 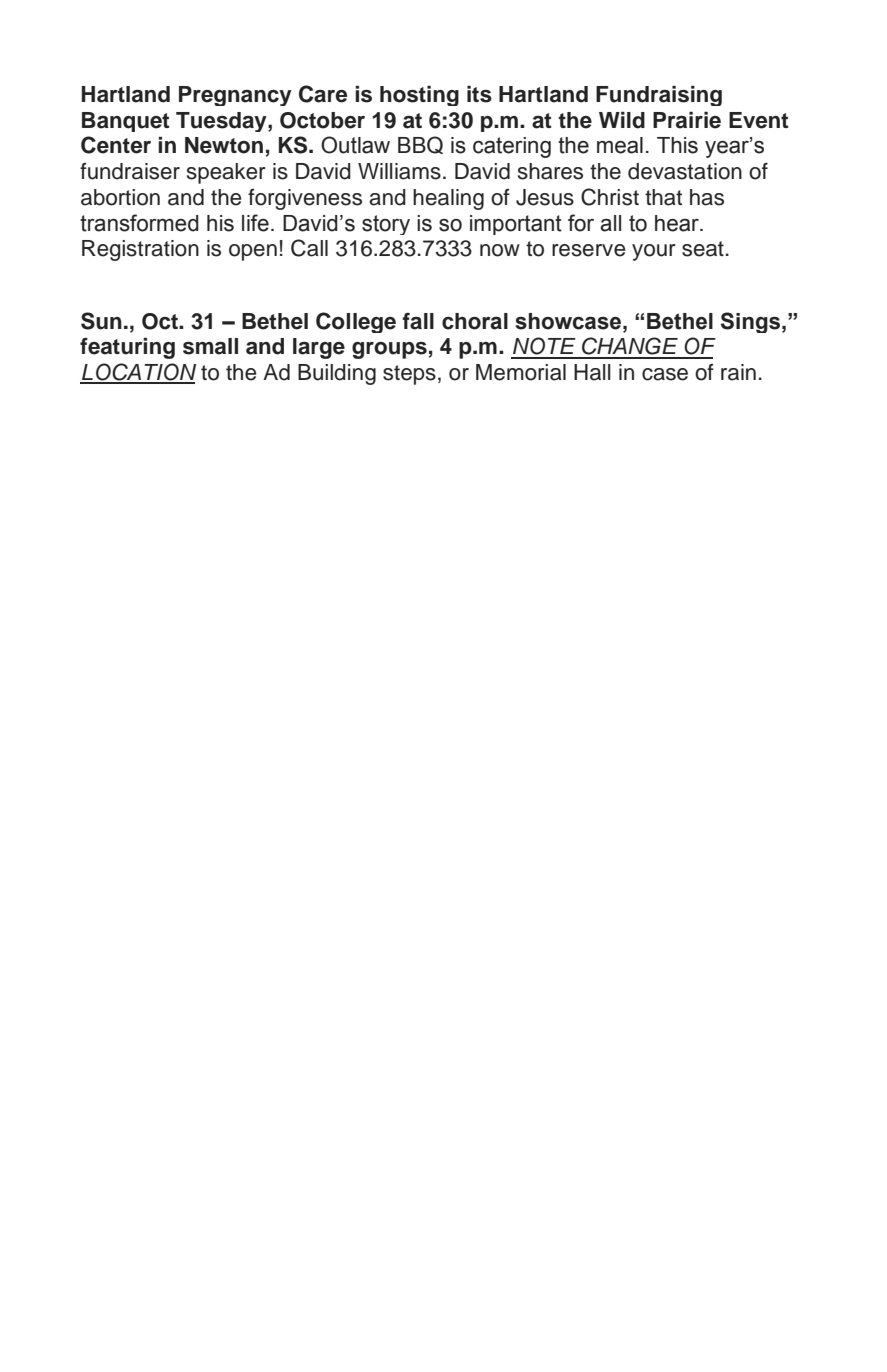 I want to click on abortion, so click(x=120, y=197).
